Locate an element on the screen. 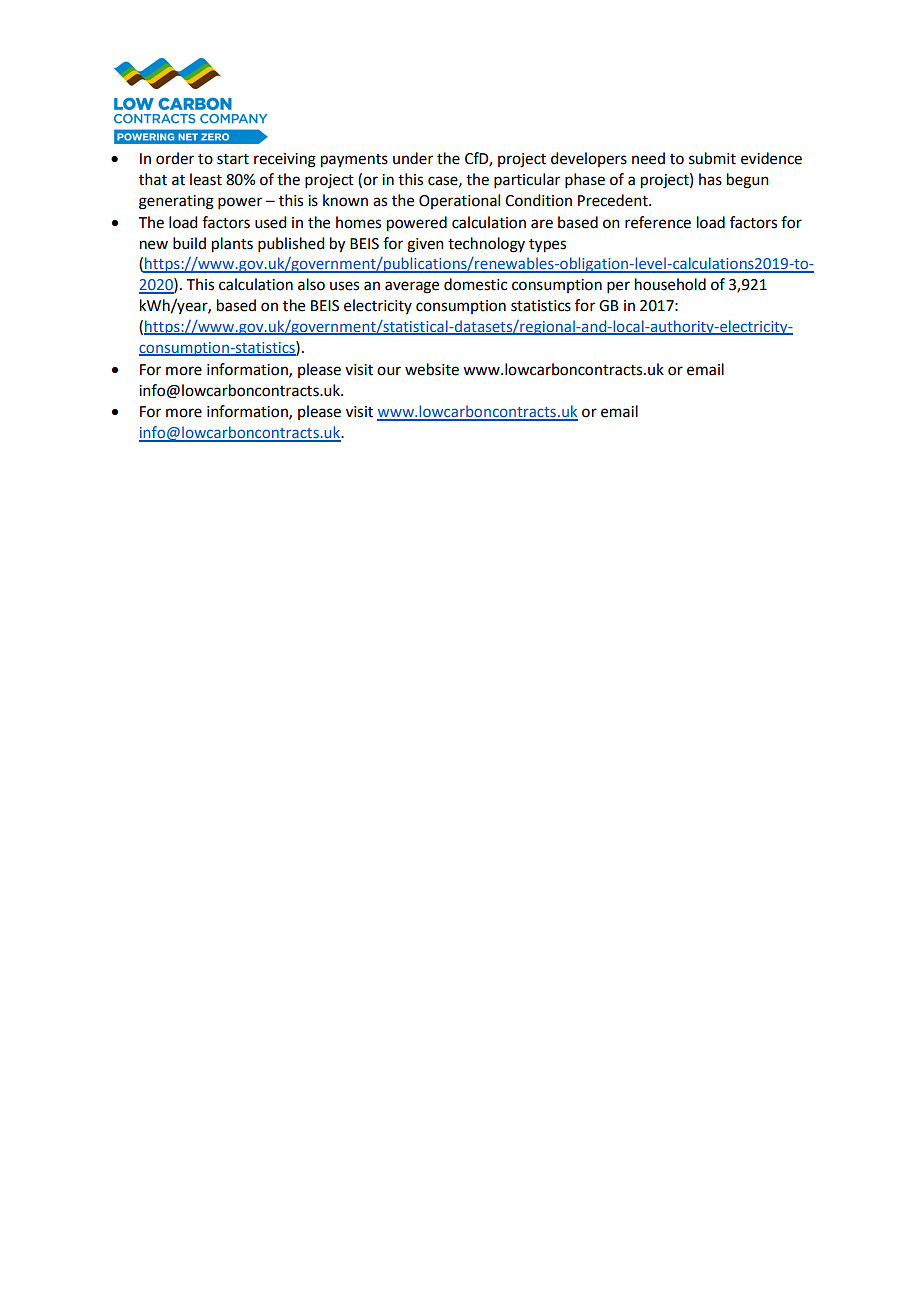  under is located at coordinates (413, 158).
